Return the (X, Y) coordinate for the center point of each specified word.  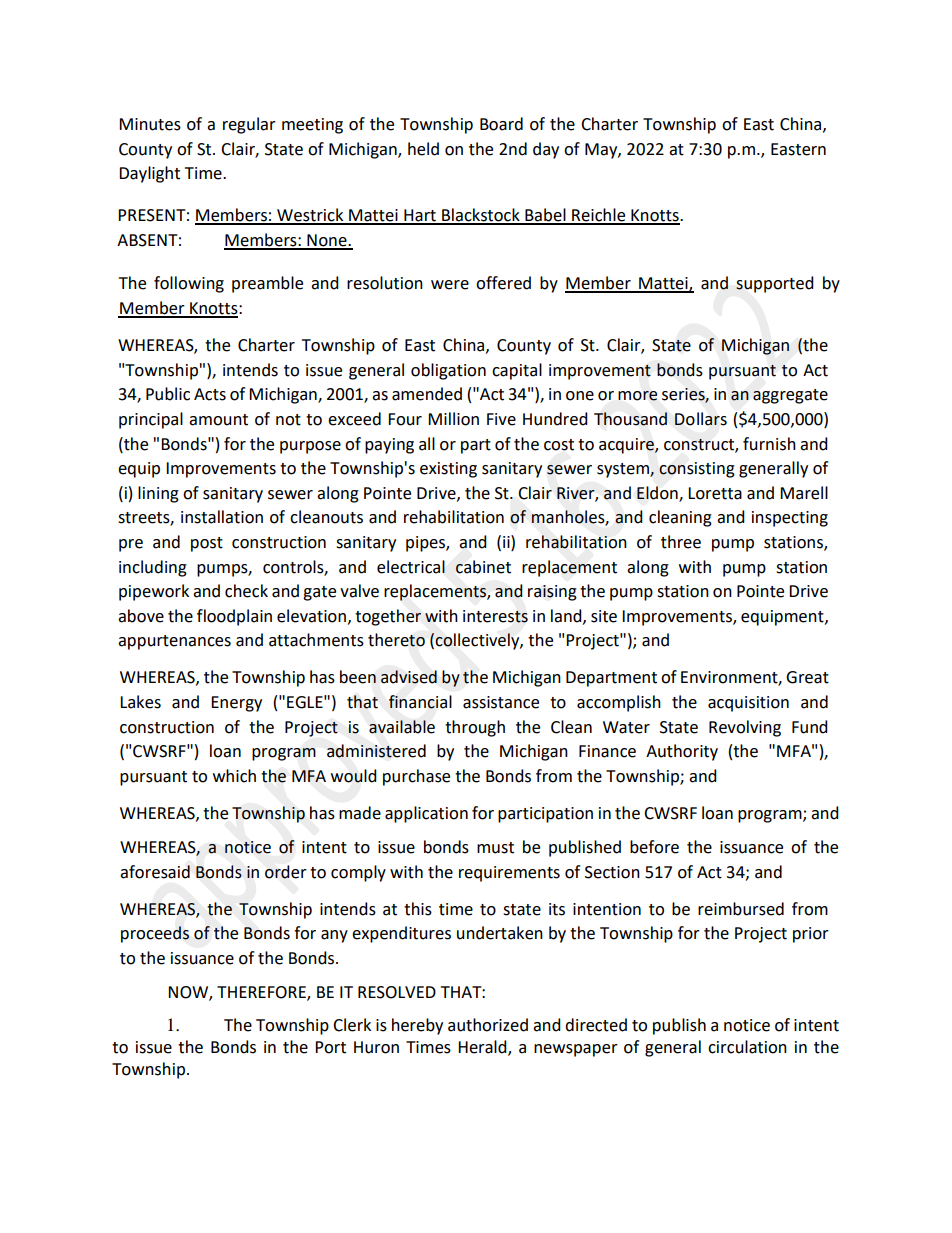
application (426, 814)
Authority (682, 752)
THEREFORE (262, 993)
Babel (545, 216)
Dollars (701, 419)
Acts (210, 394)
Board (501, 124)
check (246, 591)
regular (249, 125)
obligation (448, 371)
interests (495, 616)
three (681, 542)
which (234, 776)
